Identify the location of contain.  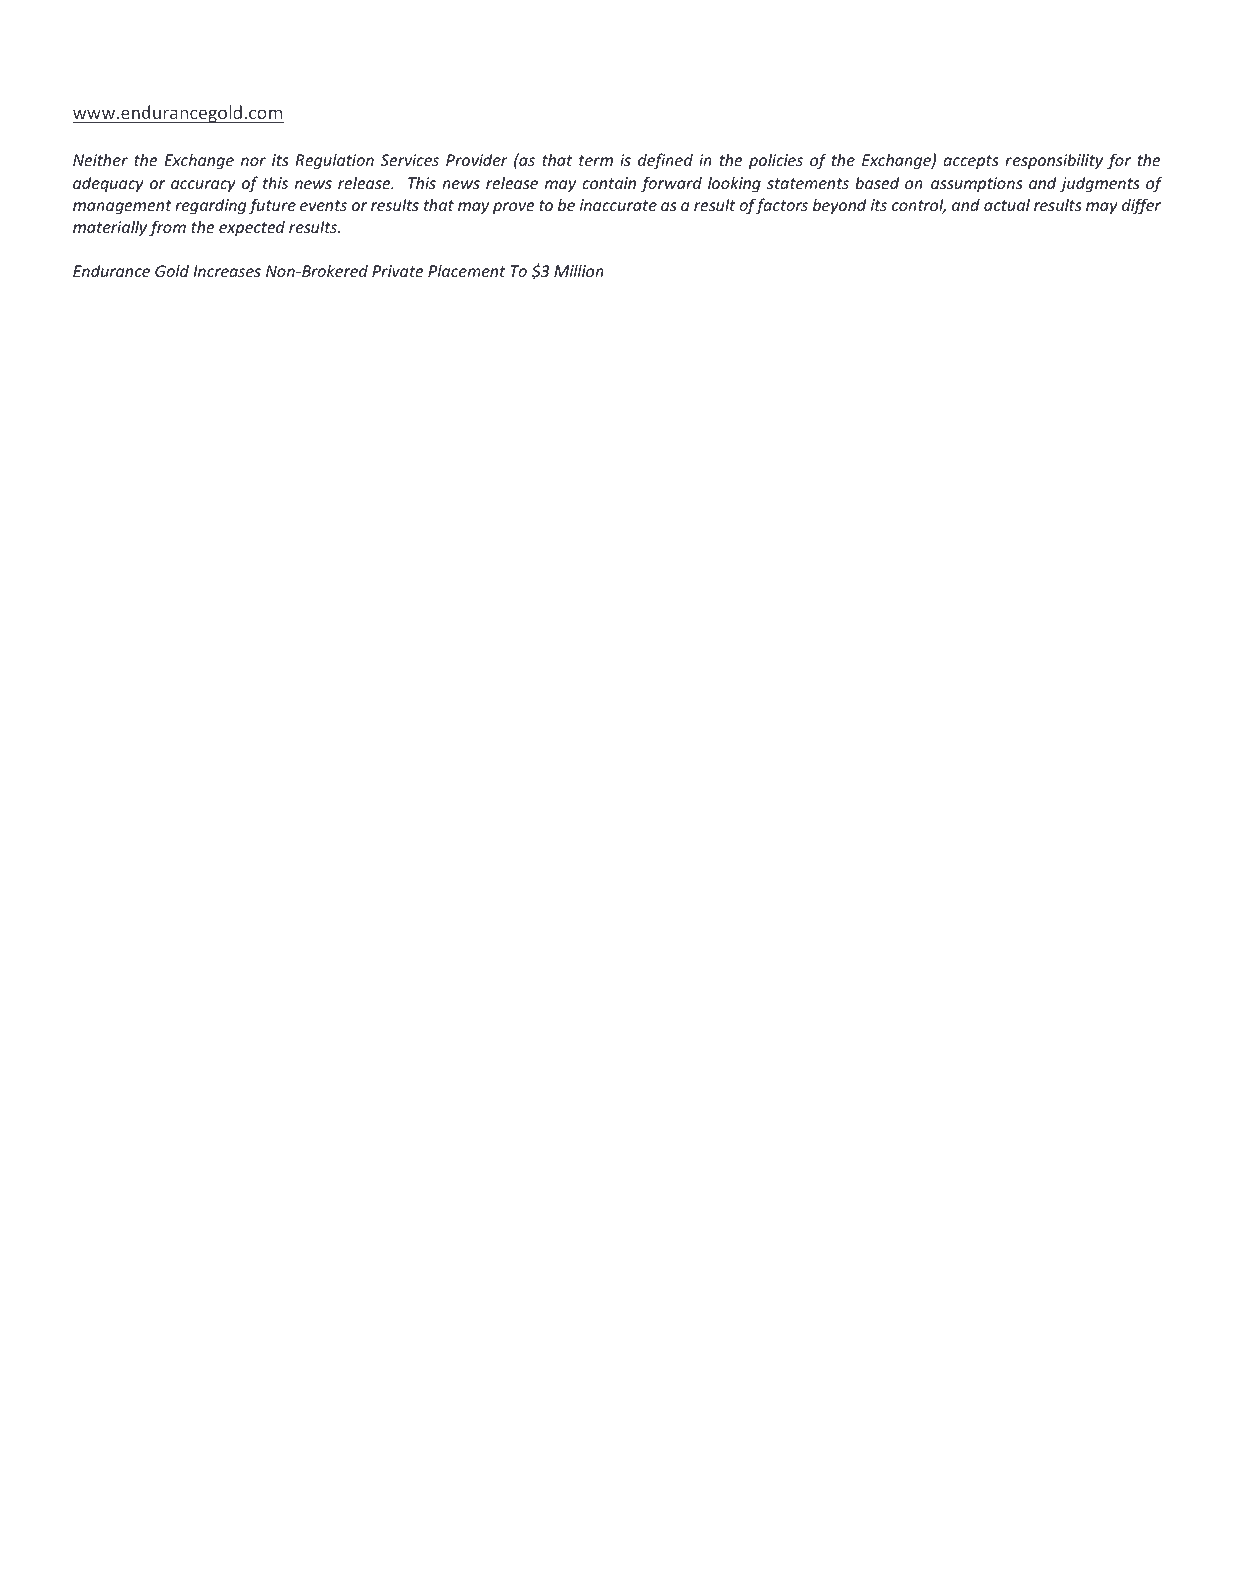
(609, 183).
